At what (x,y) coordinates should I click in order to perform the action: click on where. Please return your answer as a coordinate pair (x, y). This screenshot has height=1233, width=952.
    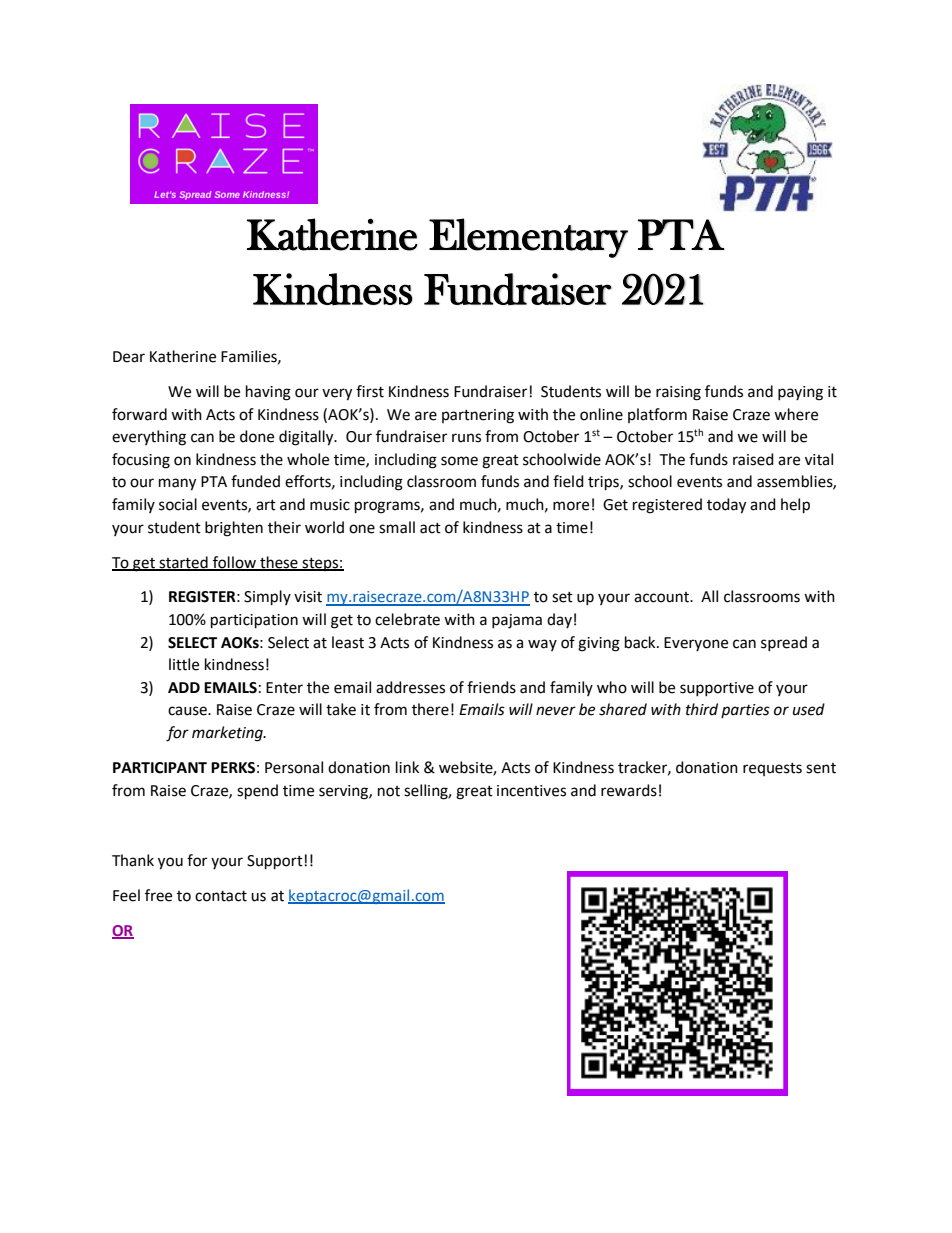
    Looking at the image, I should click on (796, 414).
